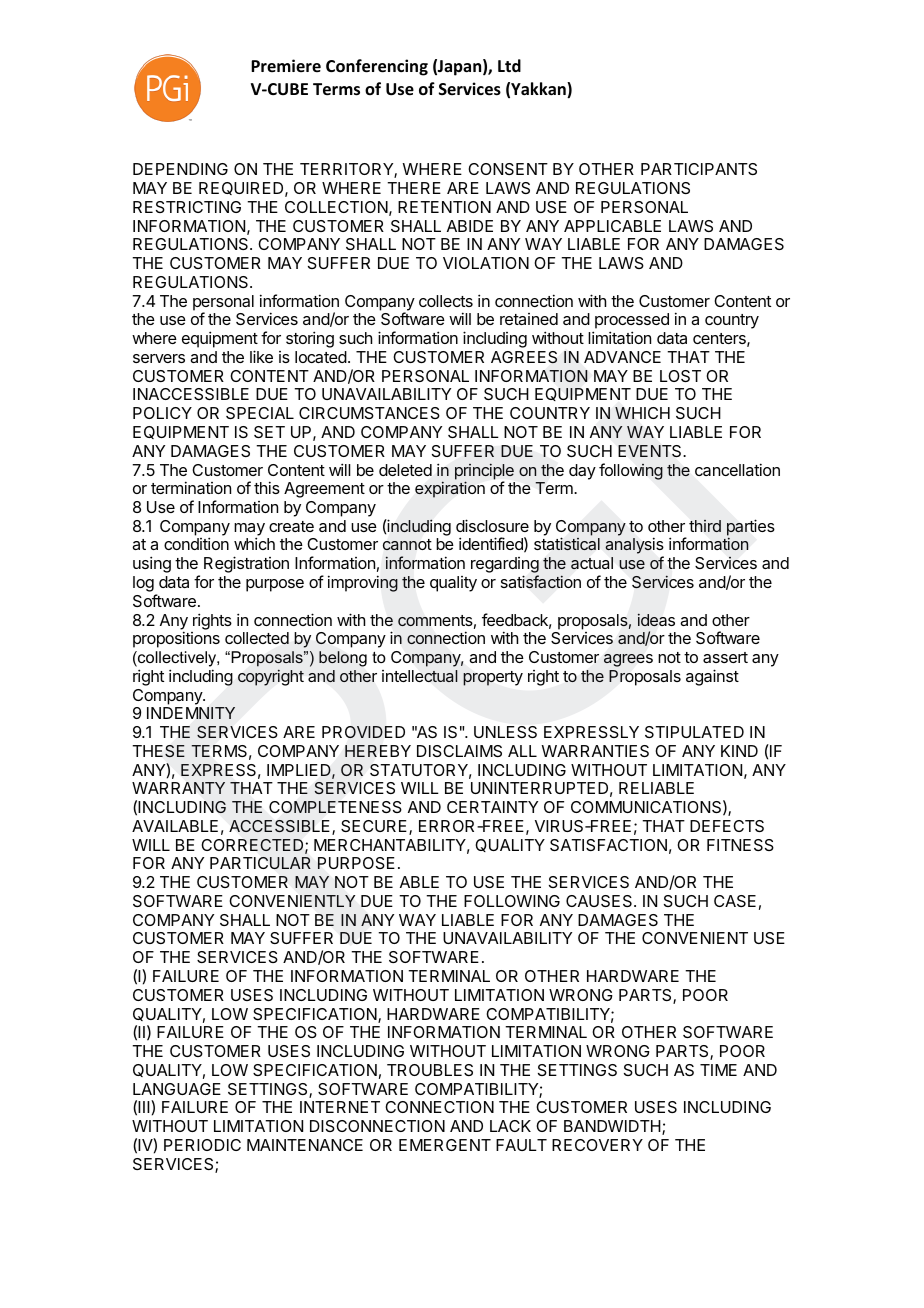 The image size is (924, 1308). Describe the element at coordinates (680, 376) in the document. I see `LOST` at that location.
